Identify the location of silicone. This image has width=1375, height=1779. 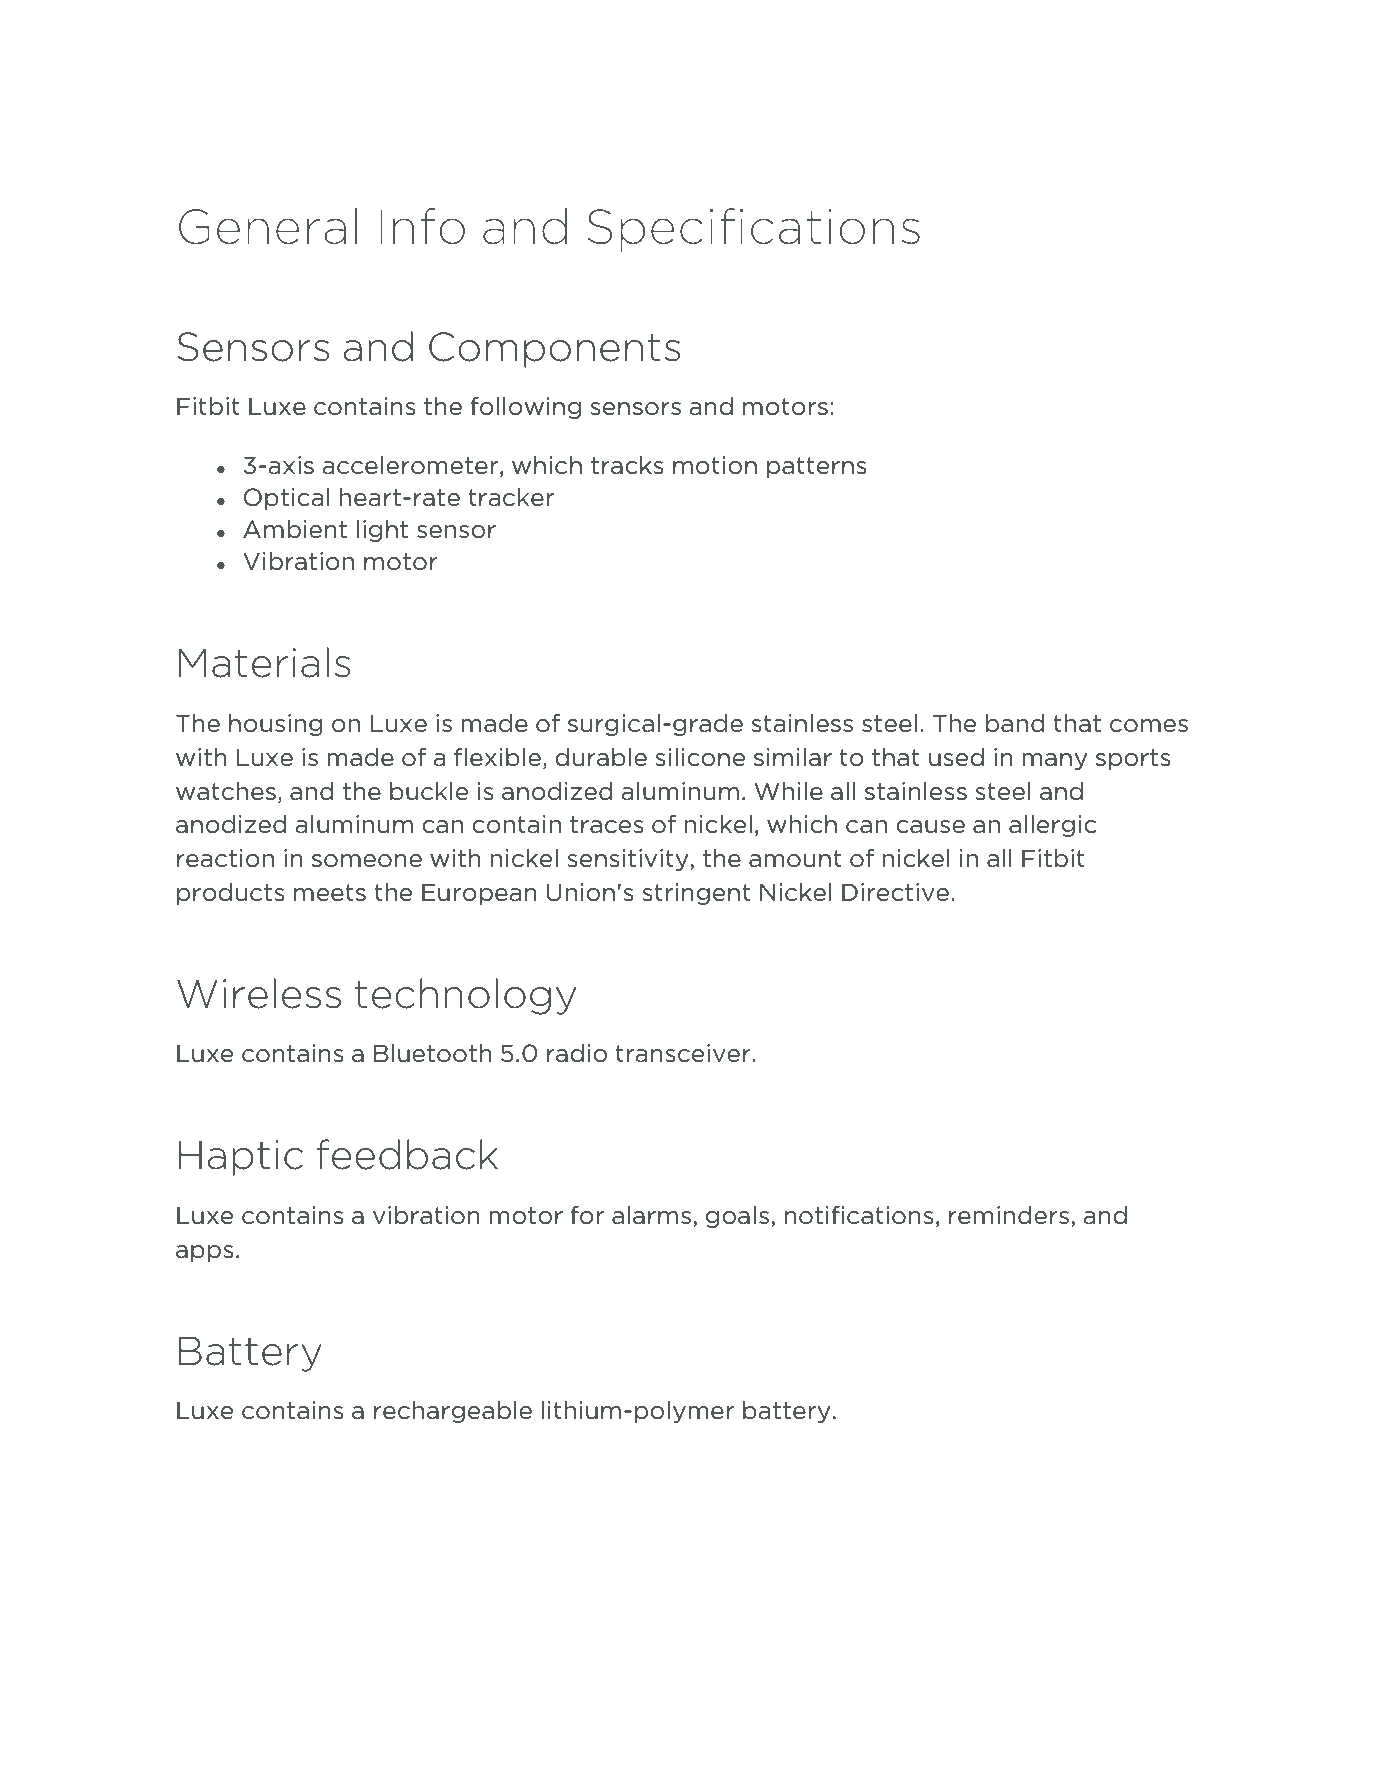
(700, 757).
